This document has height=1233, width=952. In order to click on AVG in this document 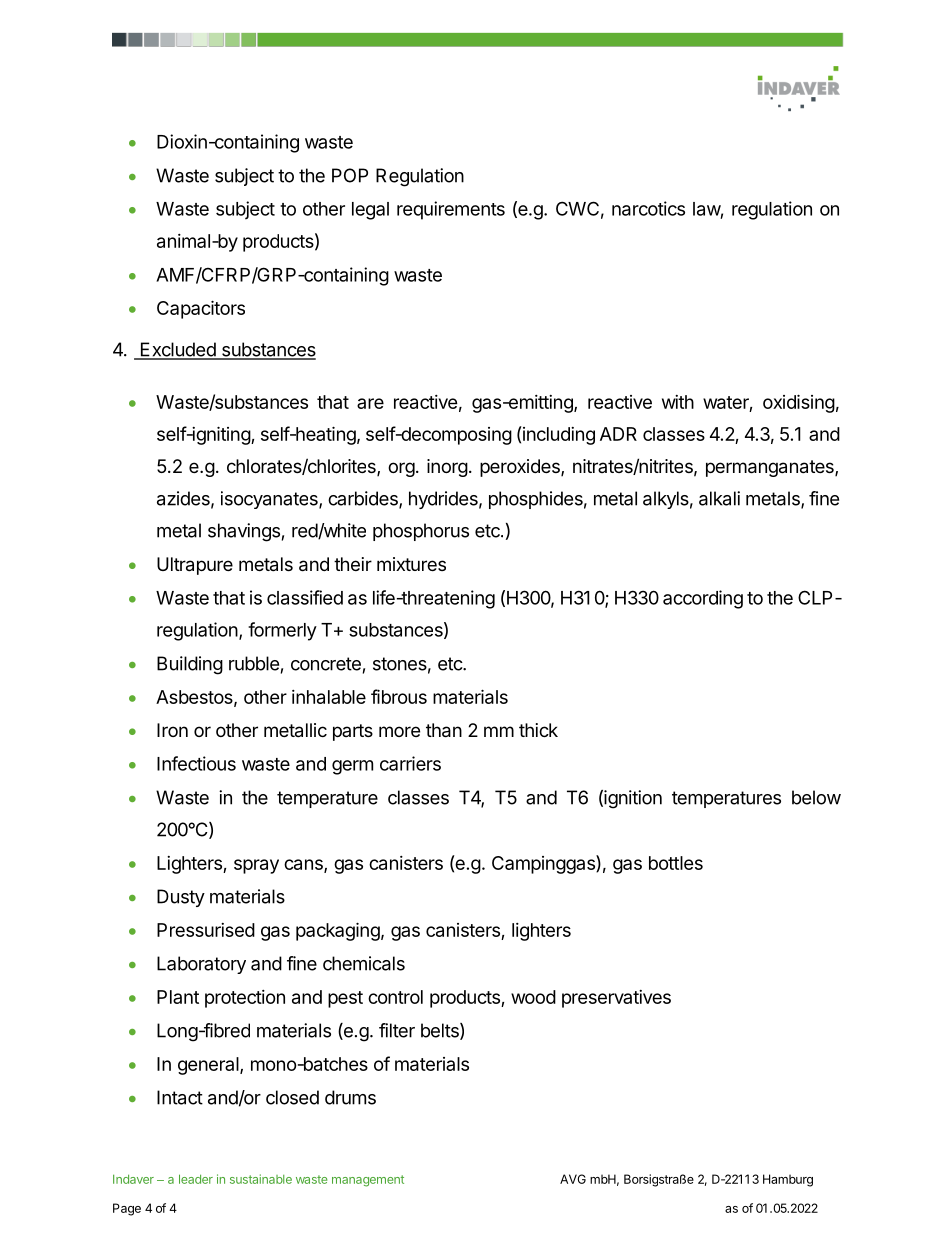, I will do `click(573, 1179)`.
